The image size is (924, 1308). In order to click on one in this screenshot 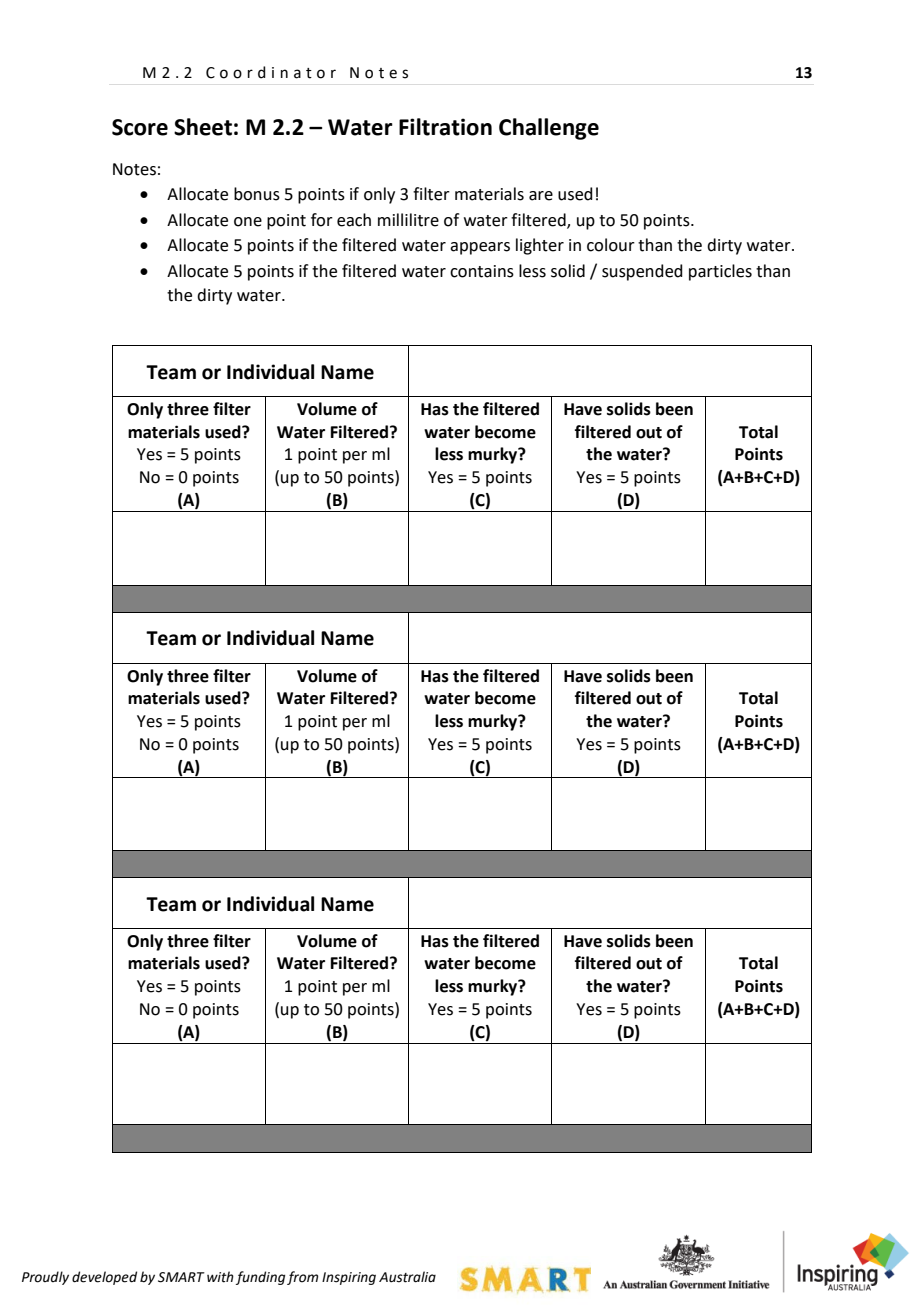, I will do `click(248, 222)`.
